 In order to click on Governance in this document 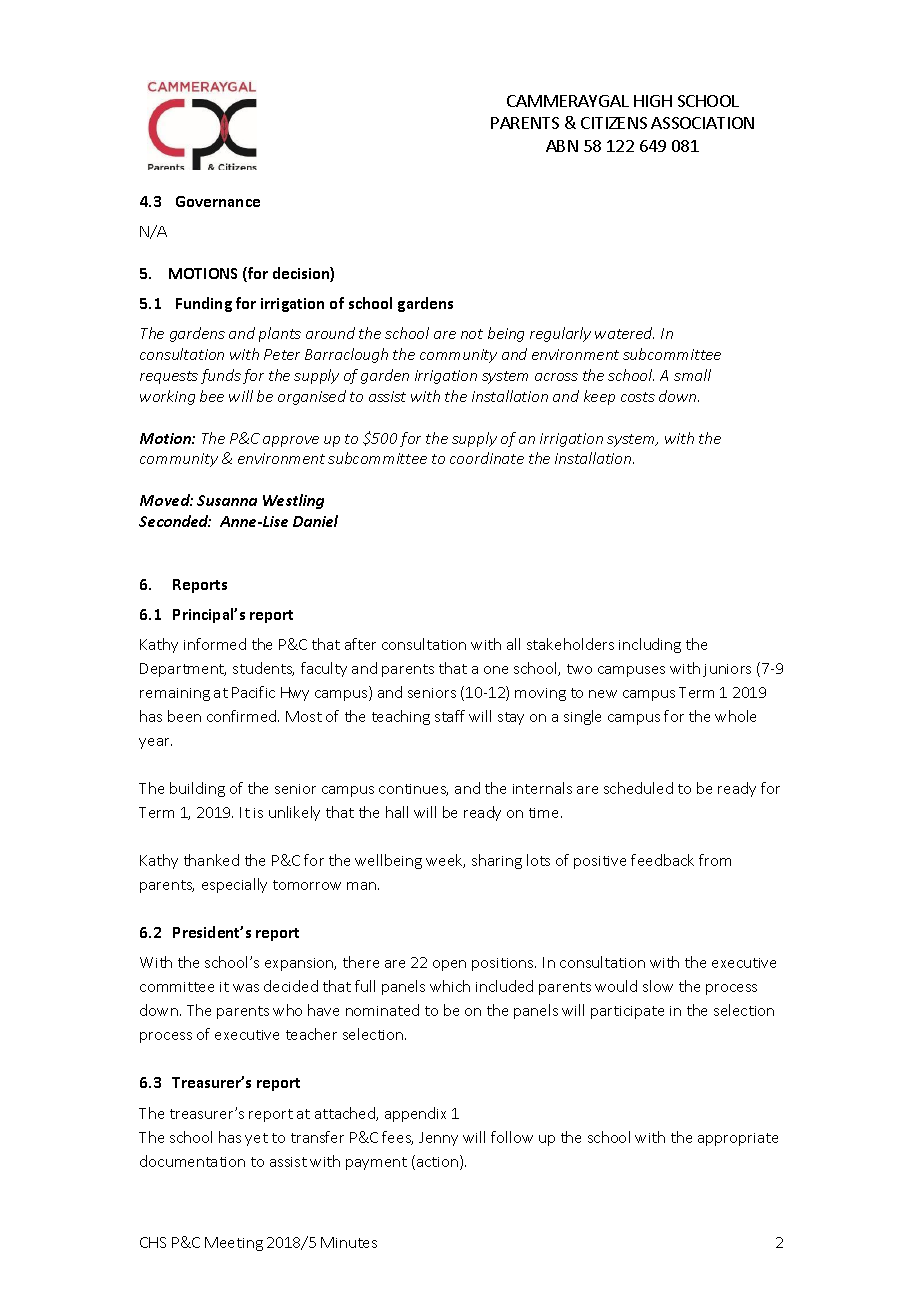, I will do `click(218, 201)`.
